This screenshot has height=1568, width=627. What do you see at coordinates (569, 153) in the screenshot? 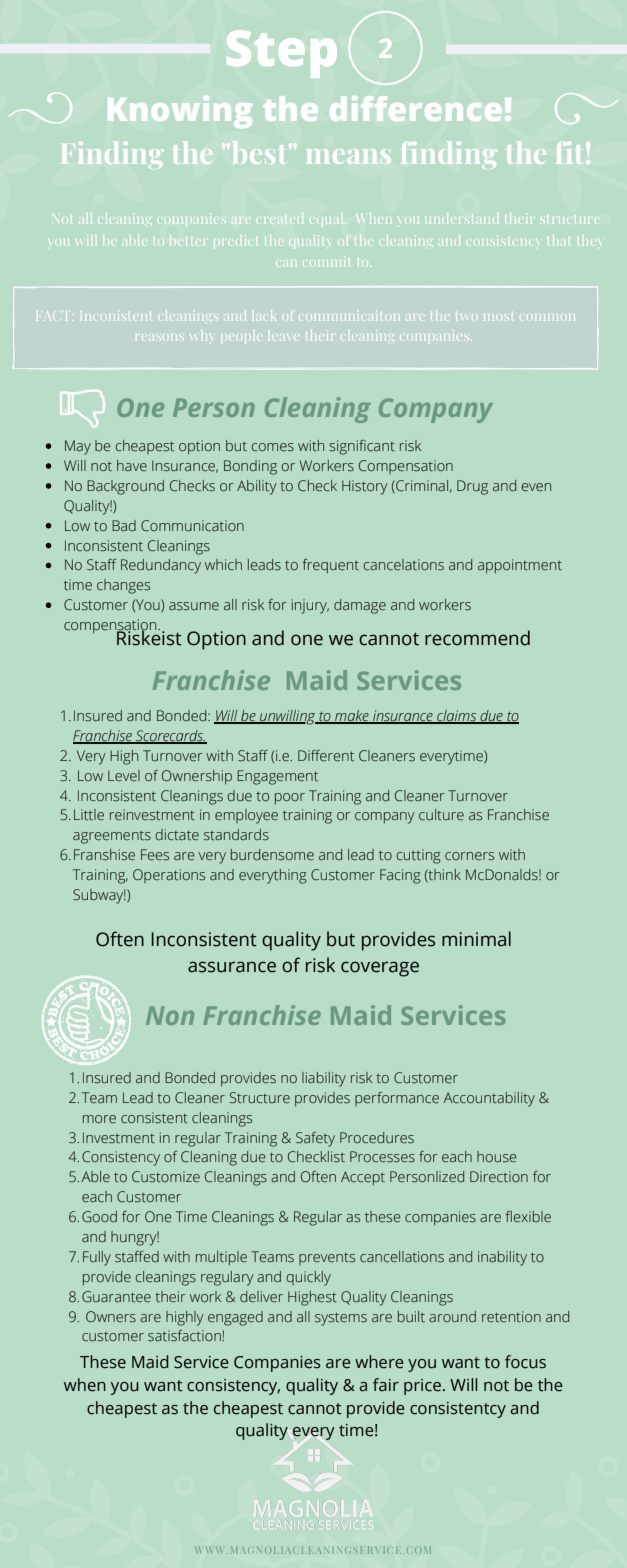
I see `fit` at bounding box center [569, 153].
